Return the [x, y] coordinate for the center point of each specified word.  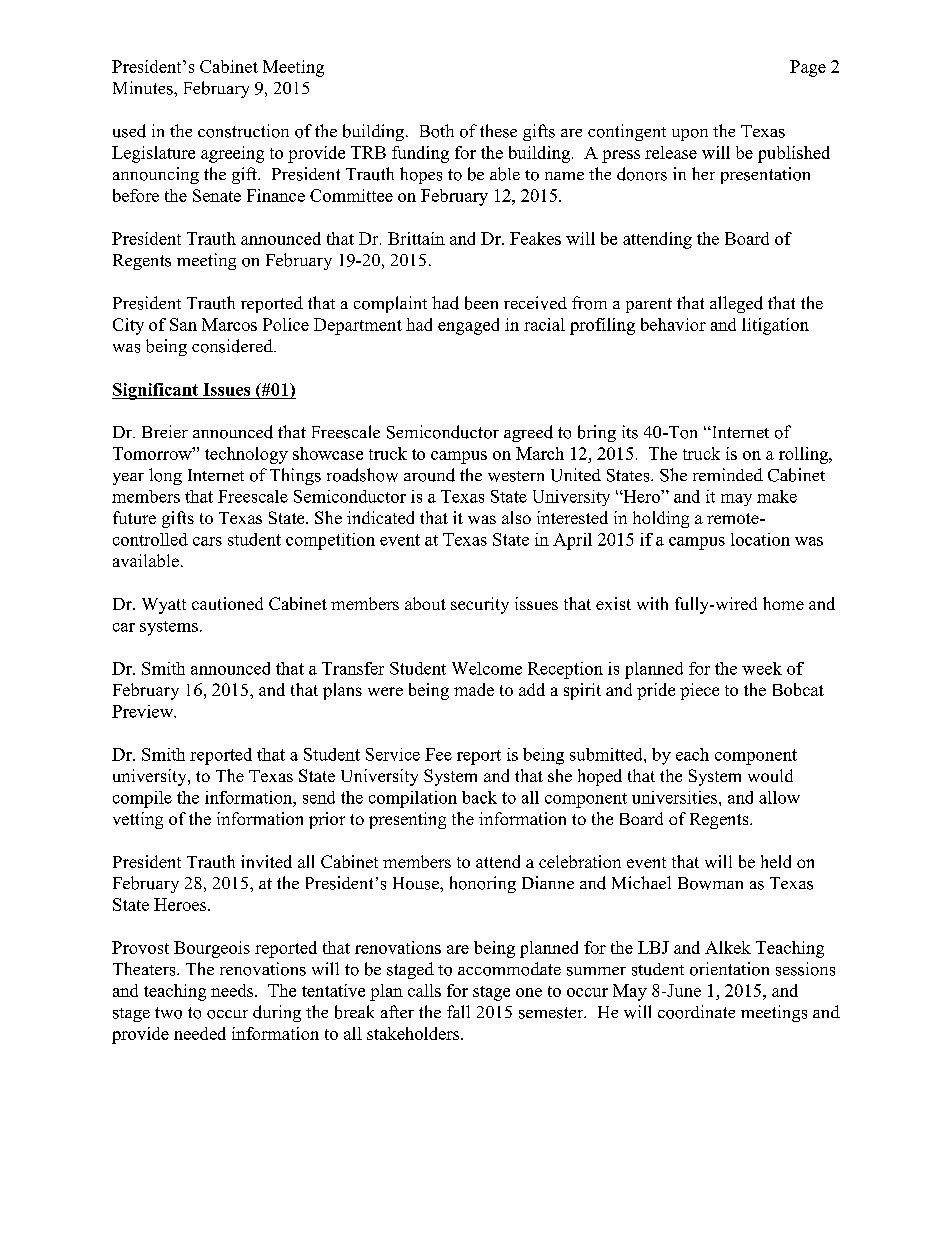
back [479, 797]
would [770, 775]
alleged [736, 304]
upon [690, 135]
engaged [468, 326]
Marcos [229, 324]
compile [142, 799]
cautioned [227, 603]
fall [458, 1011]
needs [233, 990]
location [760, 539]
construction [243, 131]
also [516, 517]
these [498, 131]
